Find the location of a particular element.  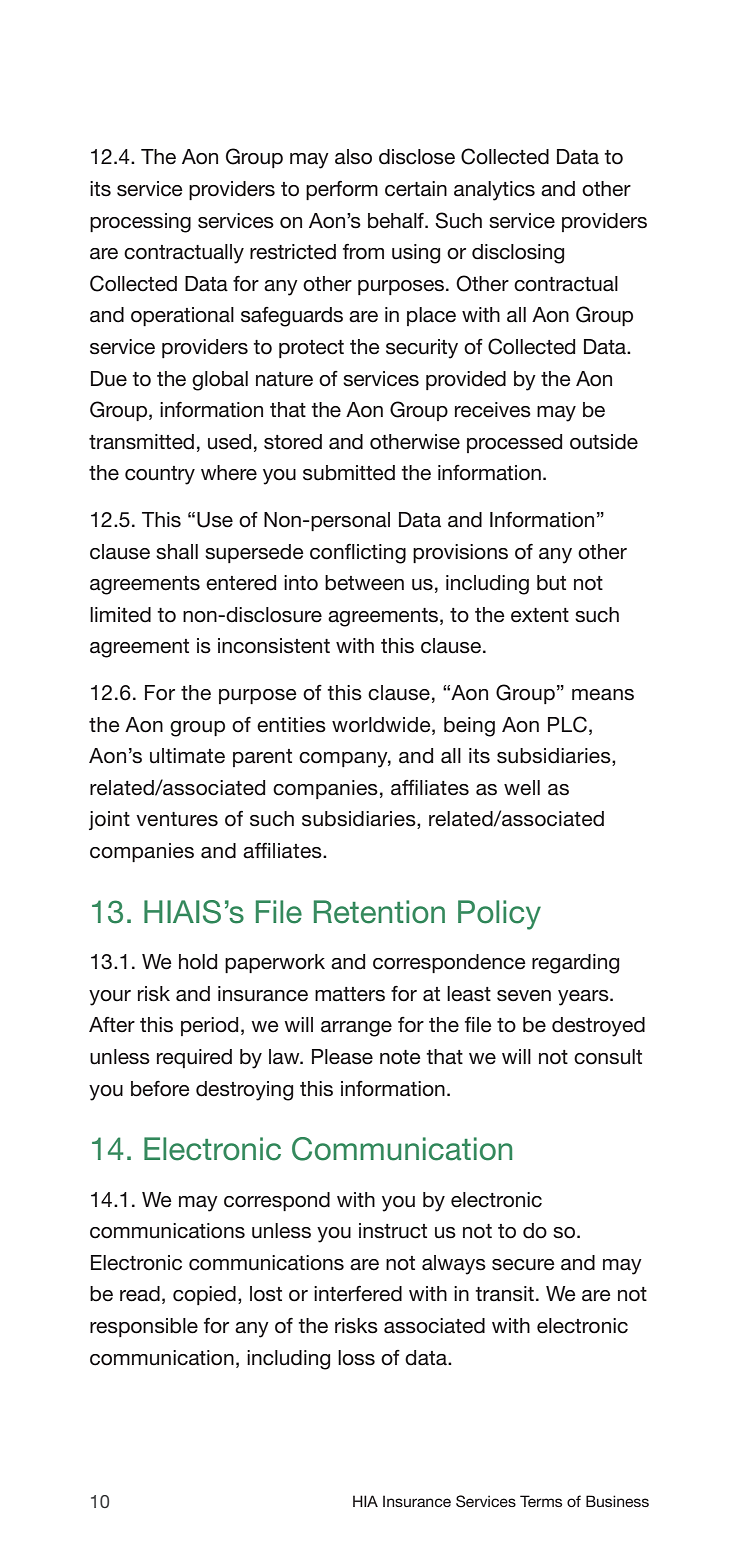

disclosing is located at coordinates (518, 254).
